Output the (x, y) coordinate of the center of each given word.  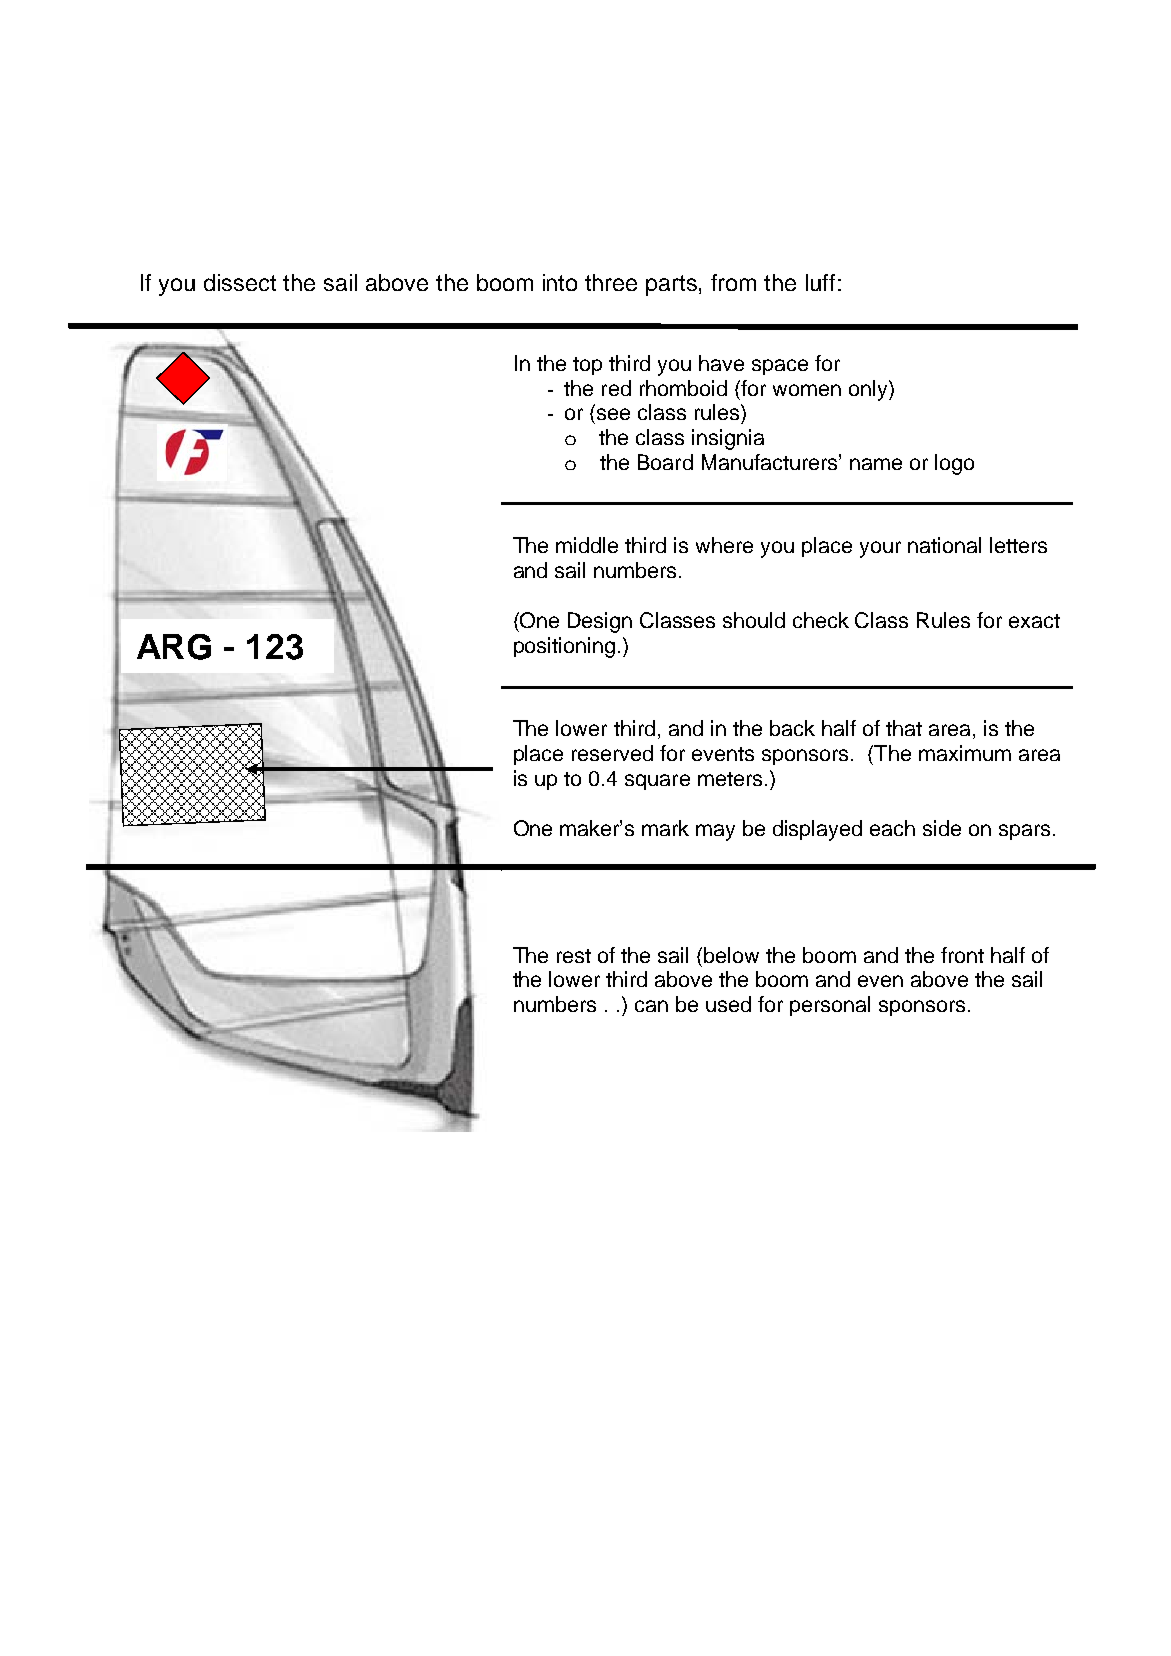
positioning (564, 647)
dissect (240, 282)
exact (1034, 621)
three (611, 282)
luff (820, 282)
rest (574, 956)
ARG (174, 647)
